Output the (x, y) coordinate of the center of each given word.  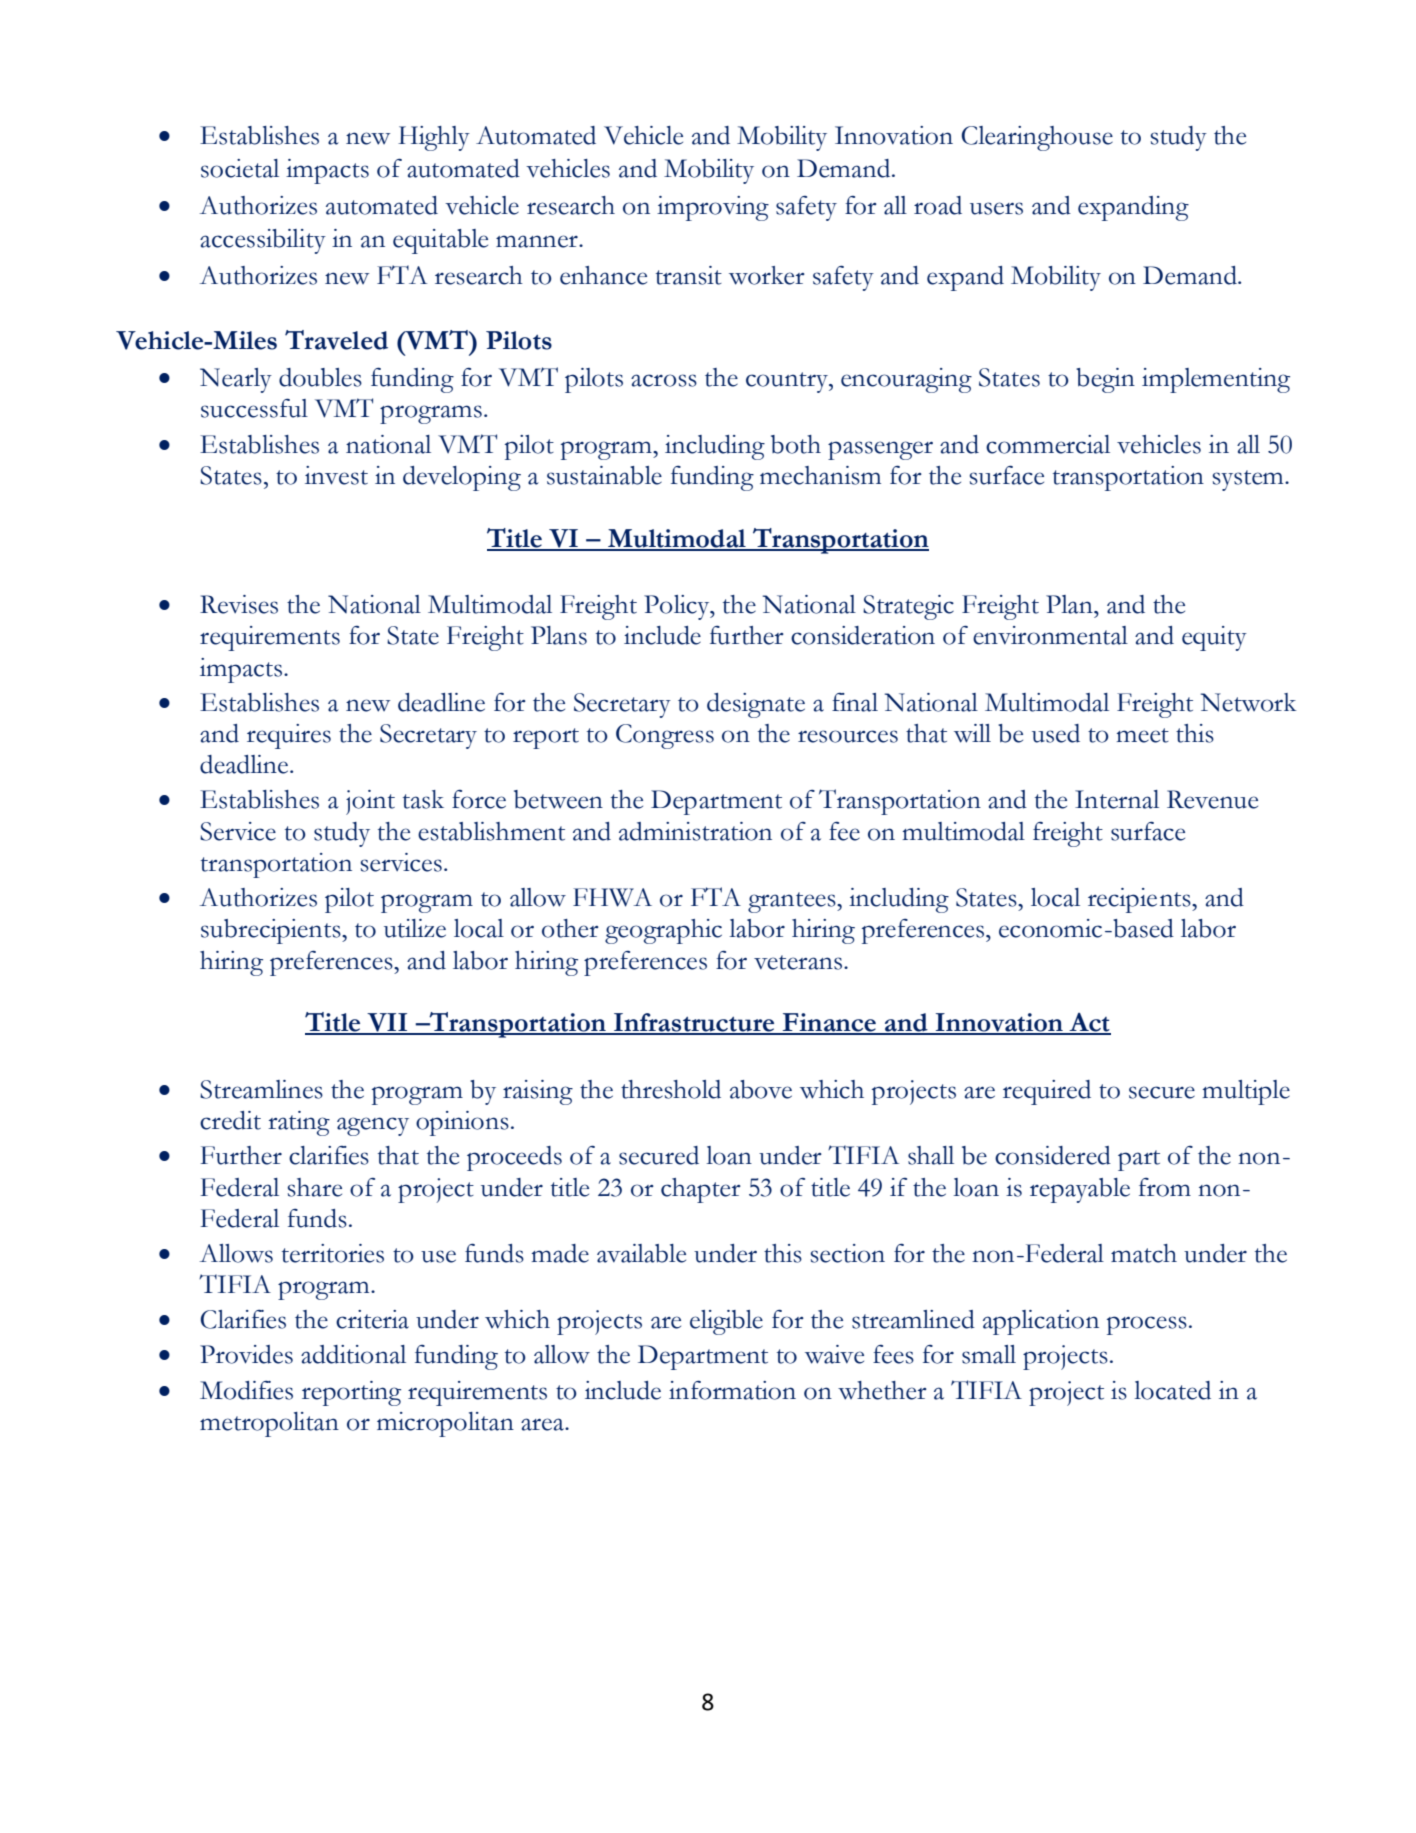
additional (353, 1354)
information (732, 1390)
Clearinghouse (1037, 138)
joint (370, 802)
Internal (1117, 799)
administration (695, 831)
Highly (434, 138)
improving (713, 208)
